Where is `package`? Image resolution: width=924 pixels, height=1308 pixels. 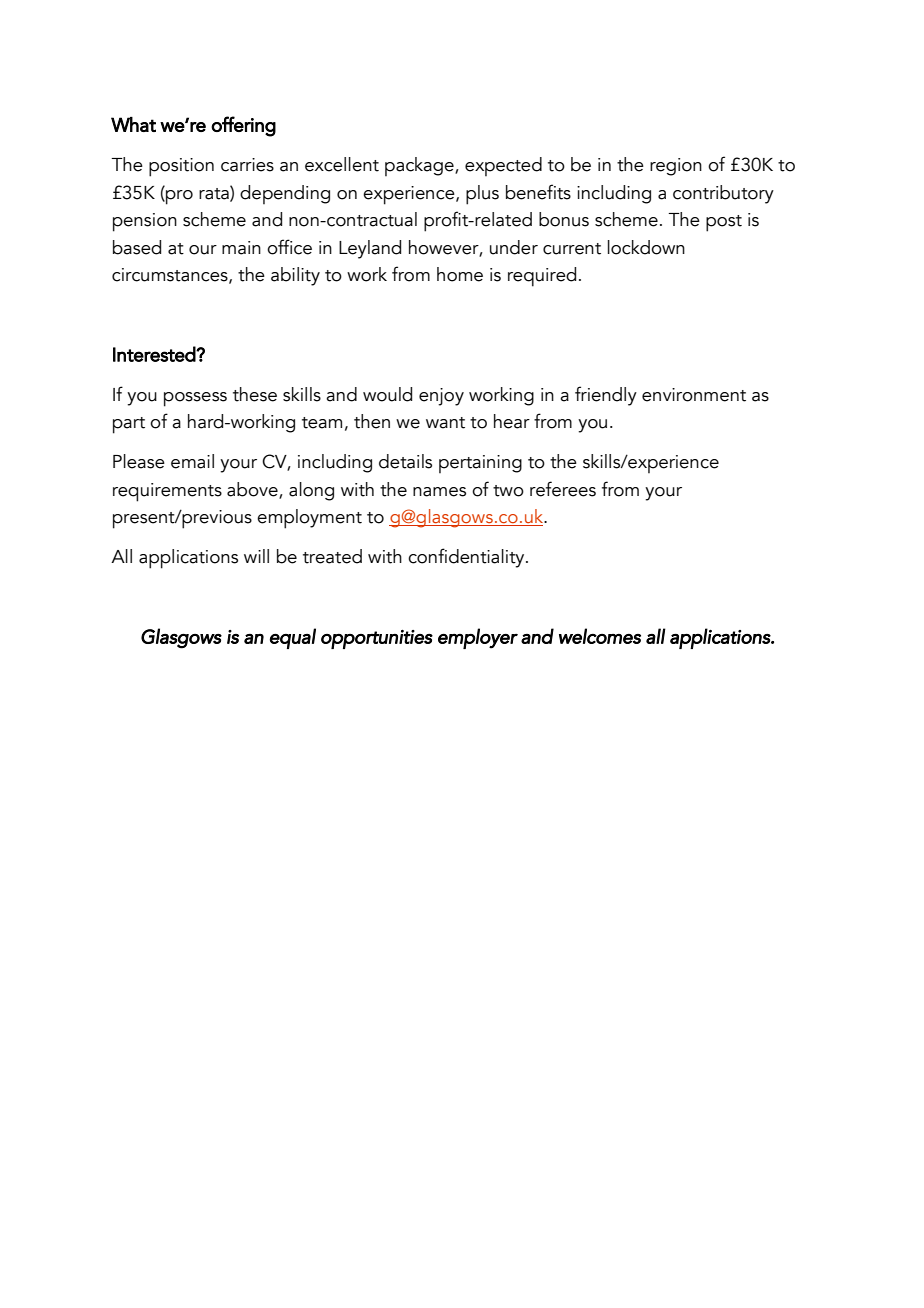
package is located at coordinates (420, 166).
